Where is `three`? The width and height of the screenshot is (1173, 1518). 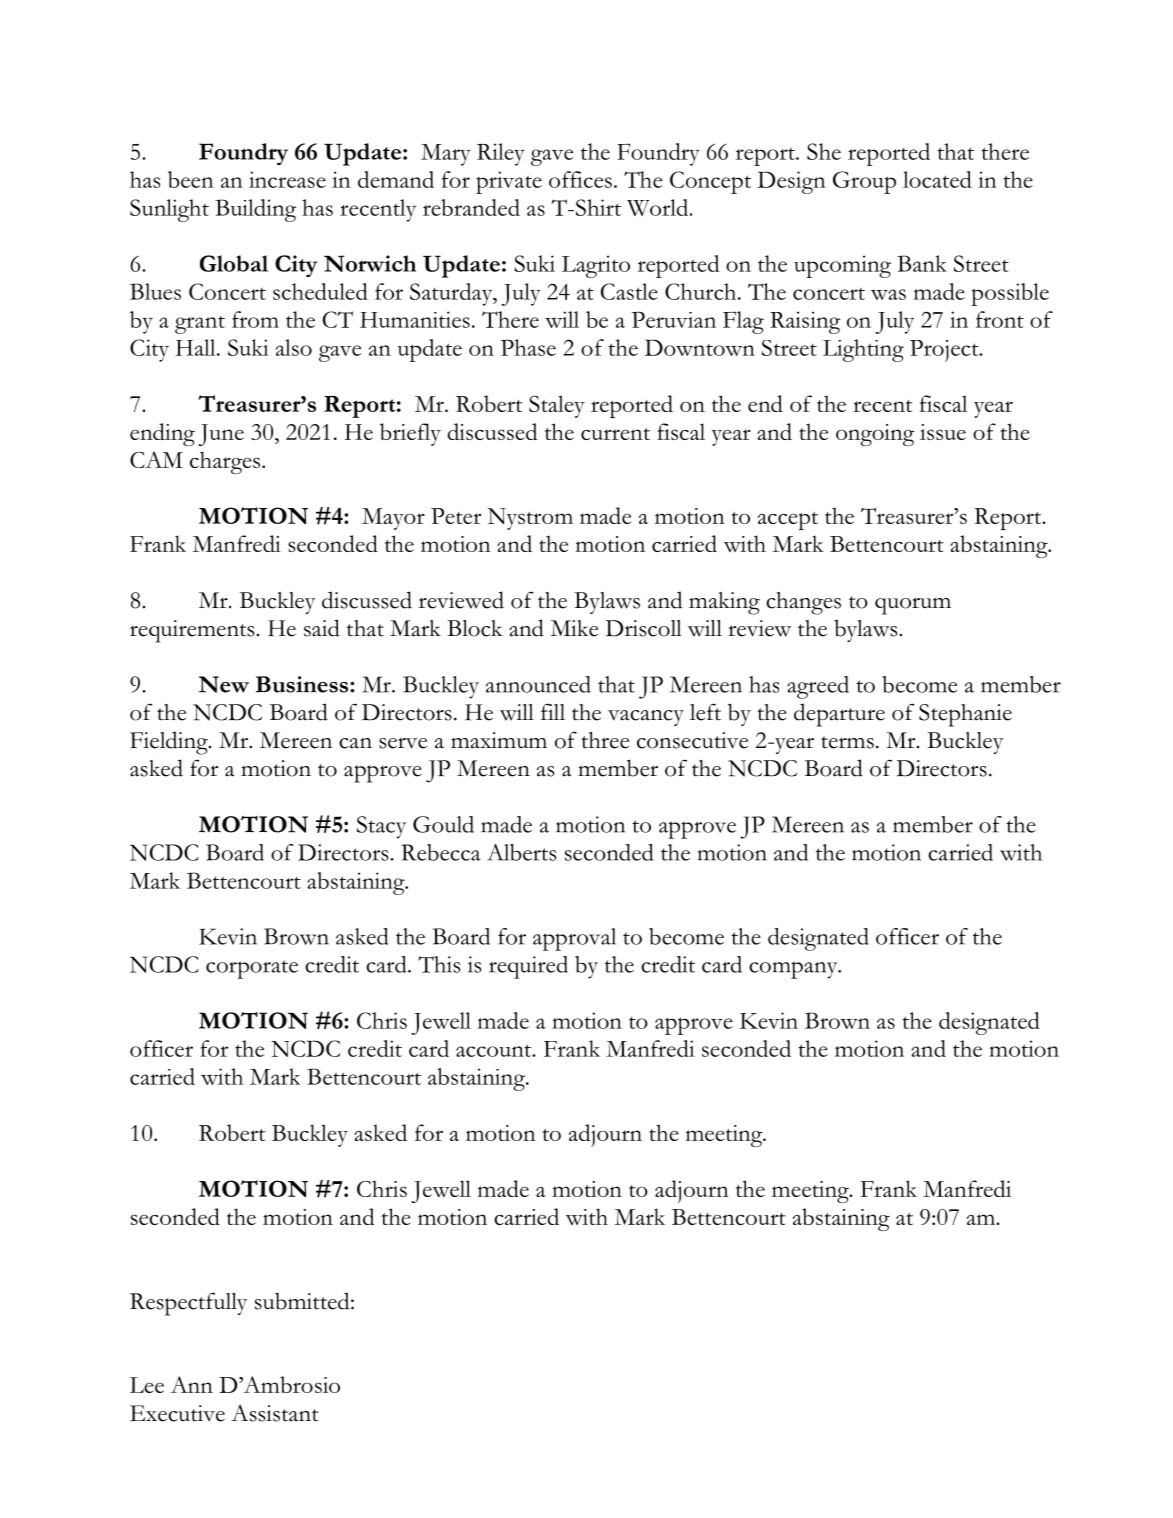 three is located at coordinates (605, 740).
